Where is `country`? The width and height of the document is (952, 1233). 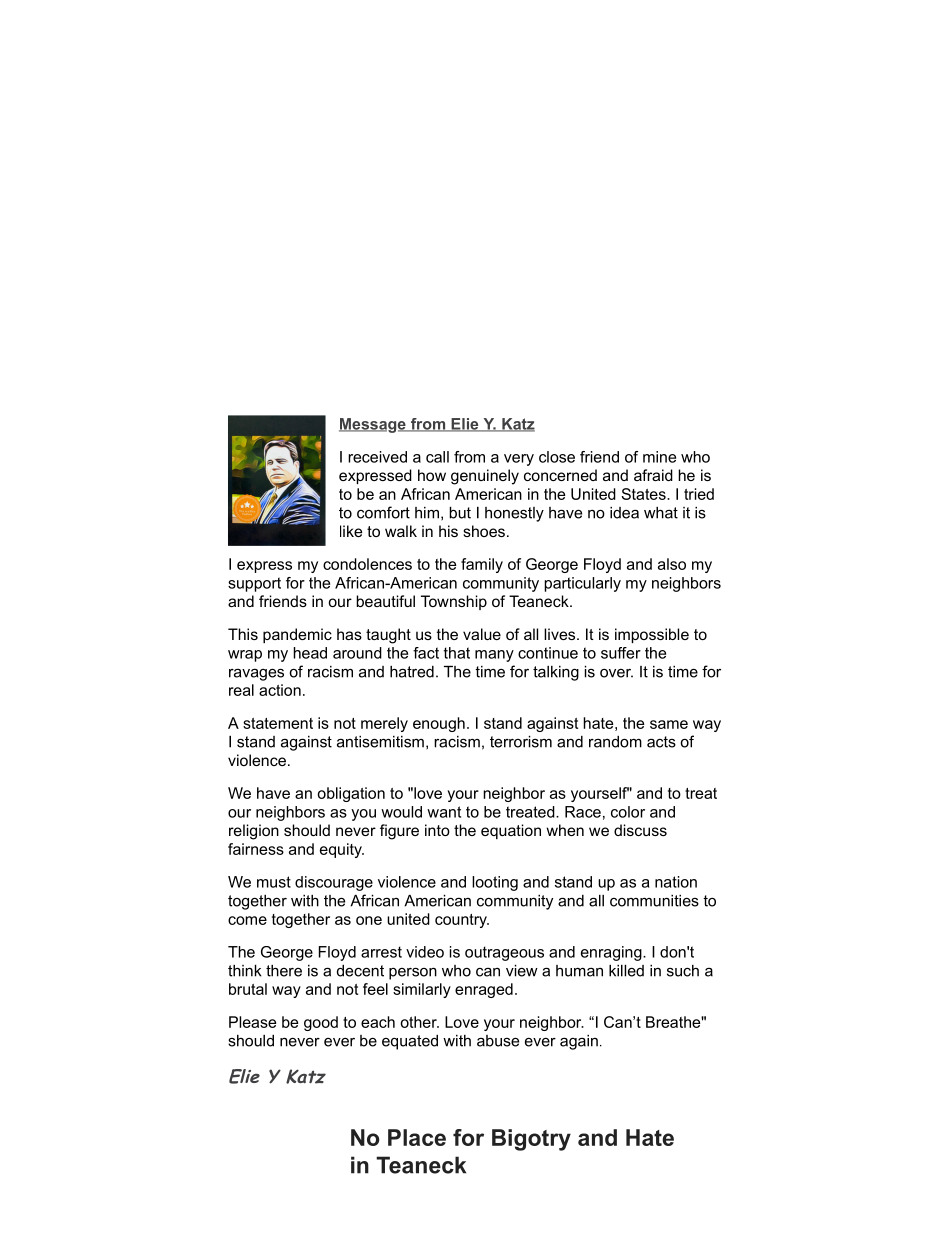
country is located at coordinates (462, 921).
